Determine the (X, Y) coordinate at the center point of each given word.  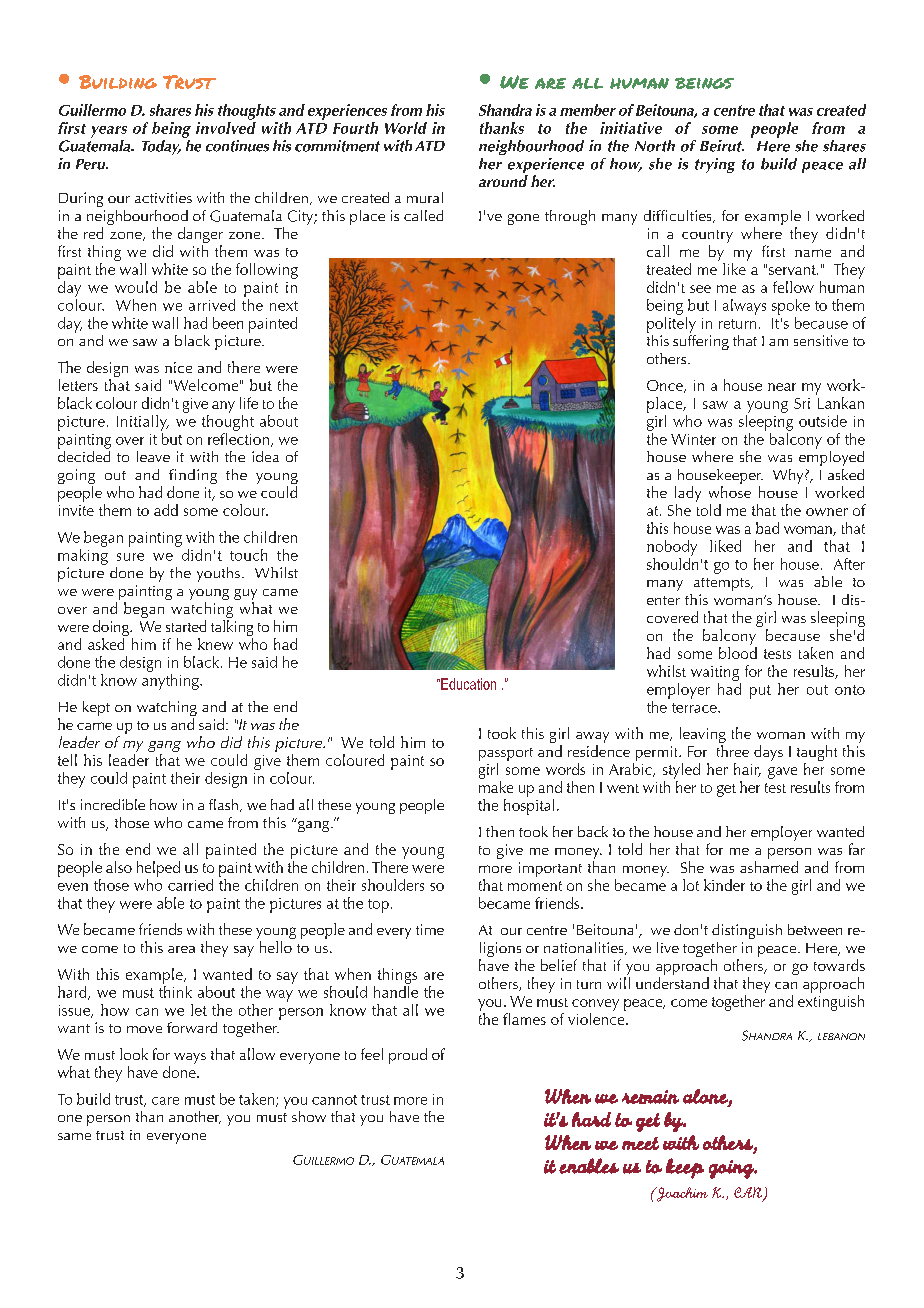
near (782, 387)
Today (161, 147)
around (503, 181)
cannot (334, 1100)
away (592, 739)
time (430, 929)
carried (190, 885)
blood (738, 653)
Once (666, 386)
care (165, 1101)
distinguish (747, 931)
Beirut (722, 146)
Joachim (681, 1194)
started (186, 626)
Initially (143, 423)
